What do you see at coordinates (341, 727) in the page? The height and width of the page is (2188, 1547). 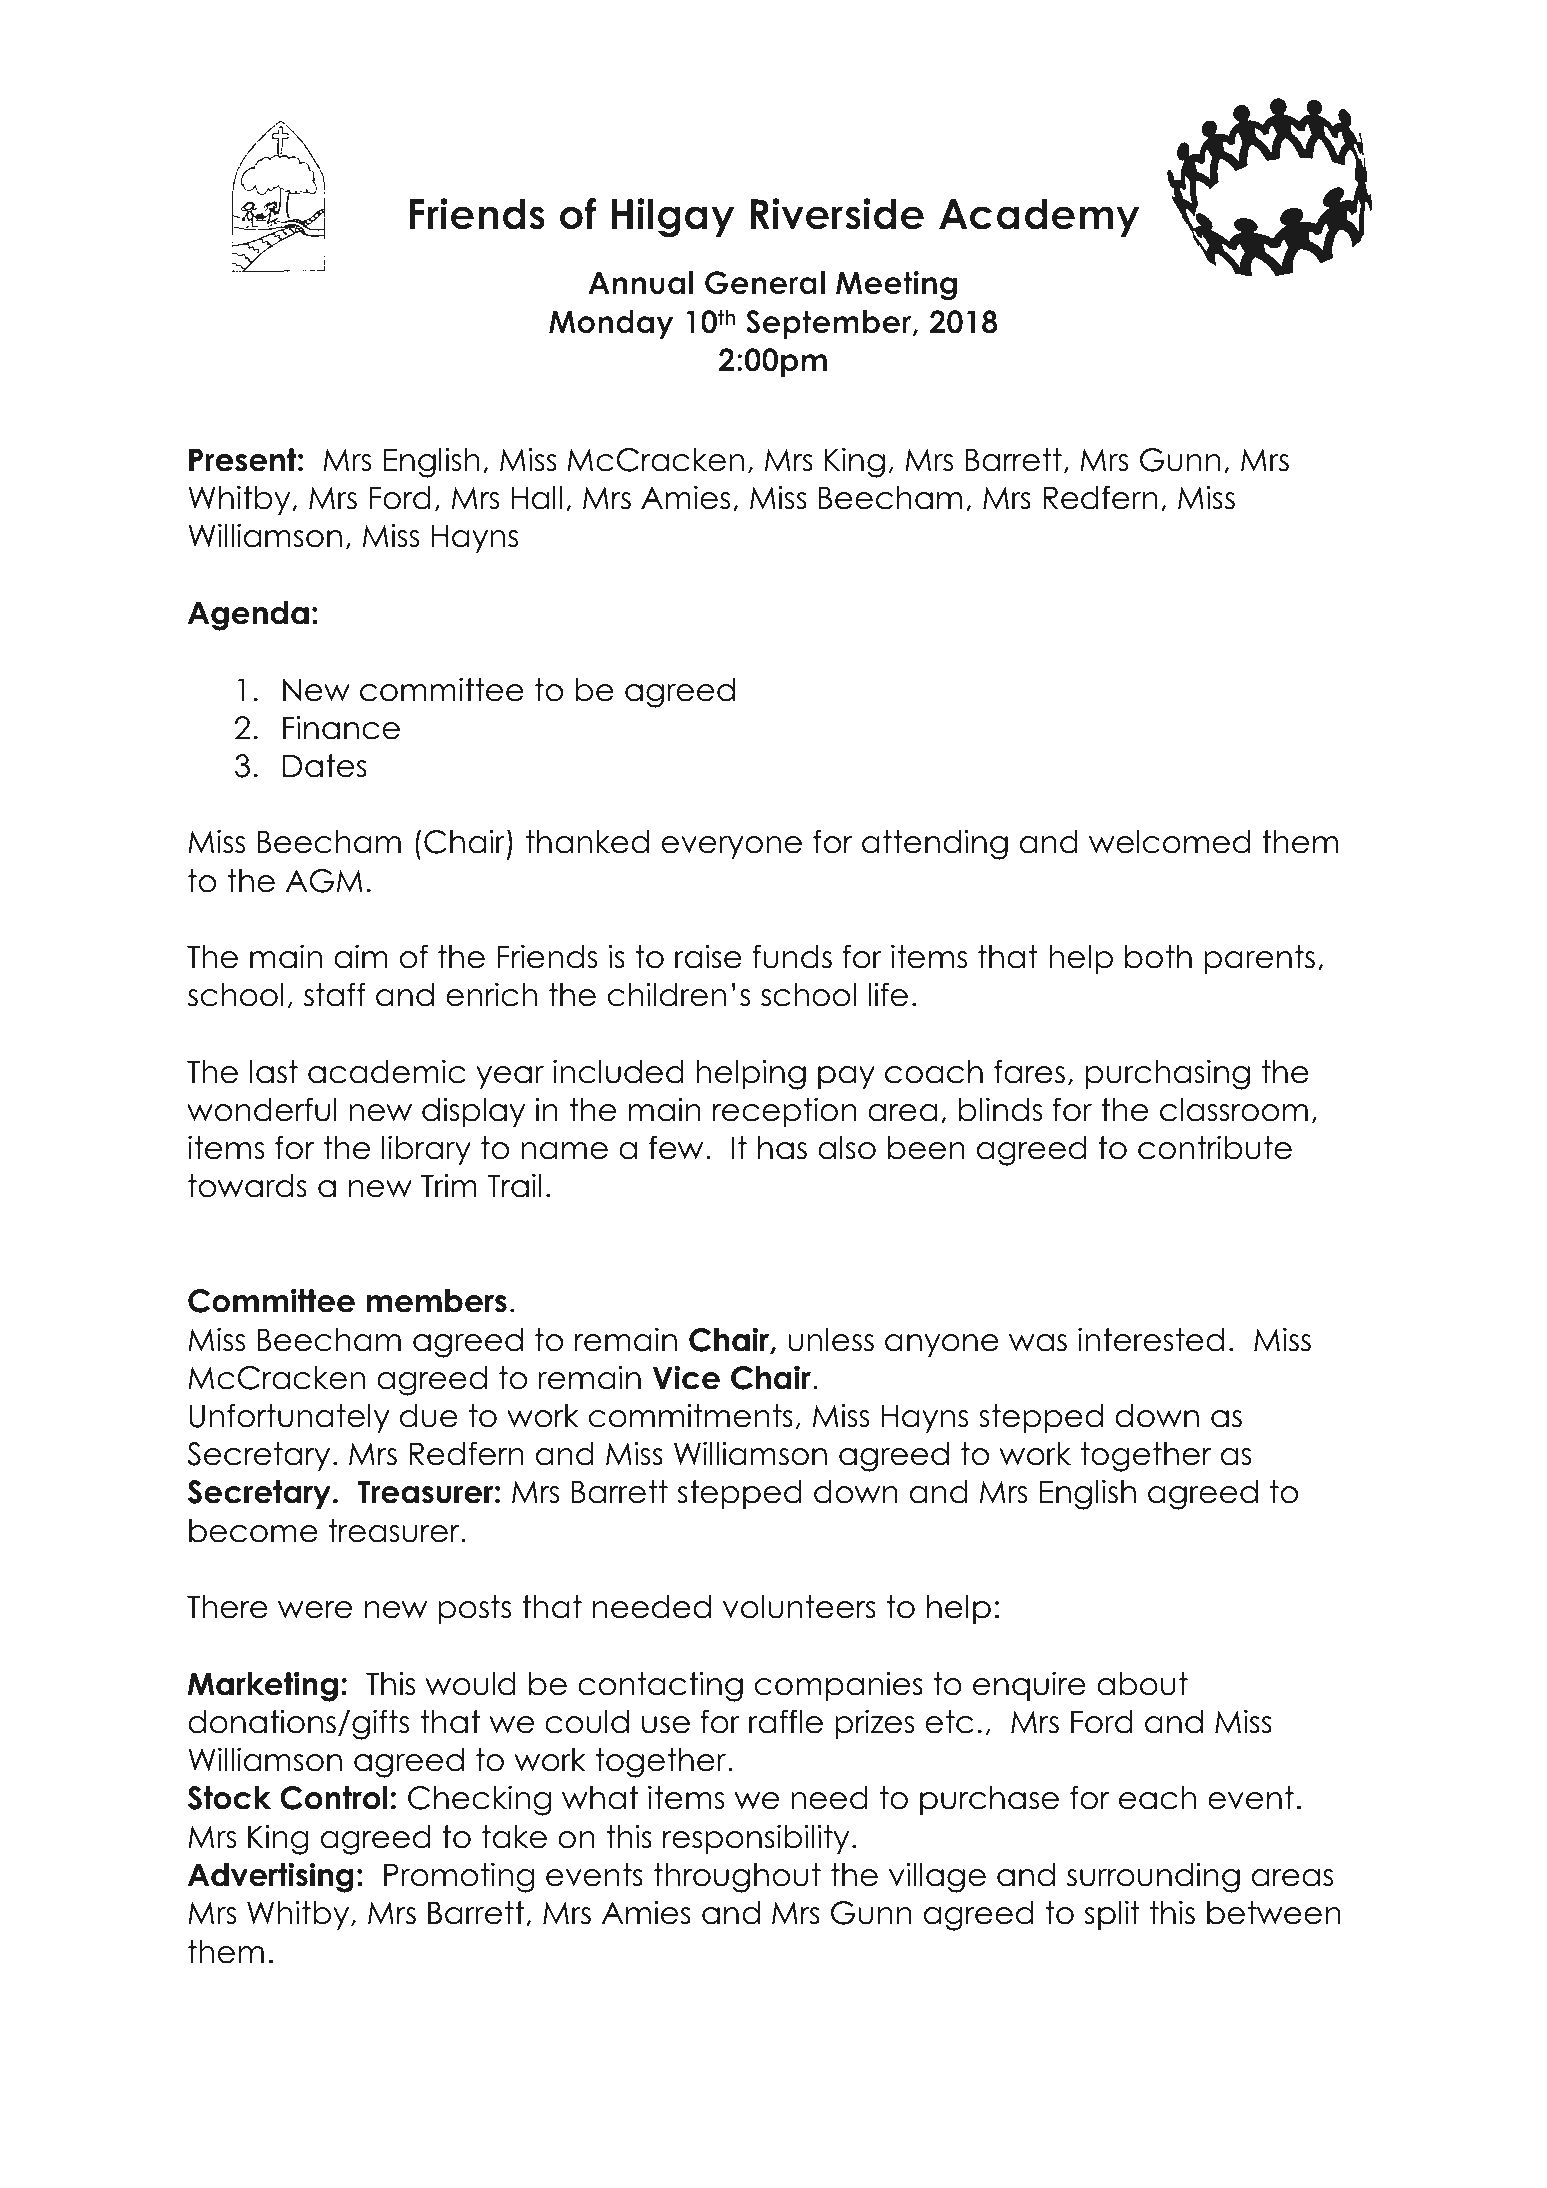 I see `Finance` at bounding box center [341, 727].
